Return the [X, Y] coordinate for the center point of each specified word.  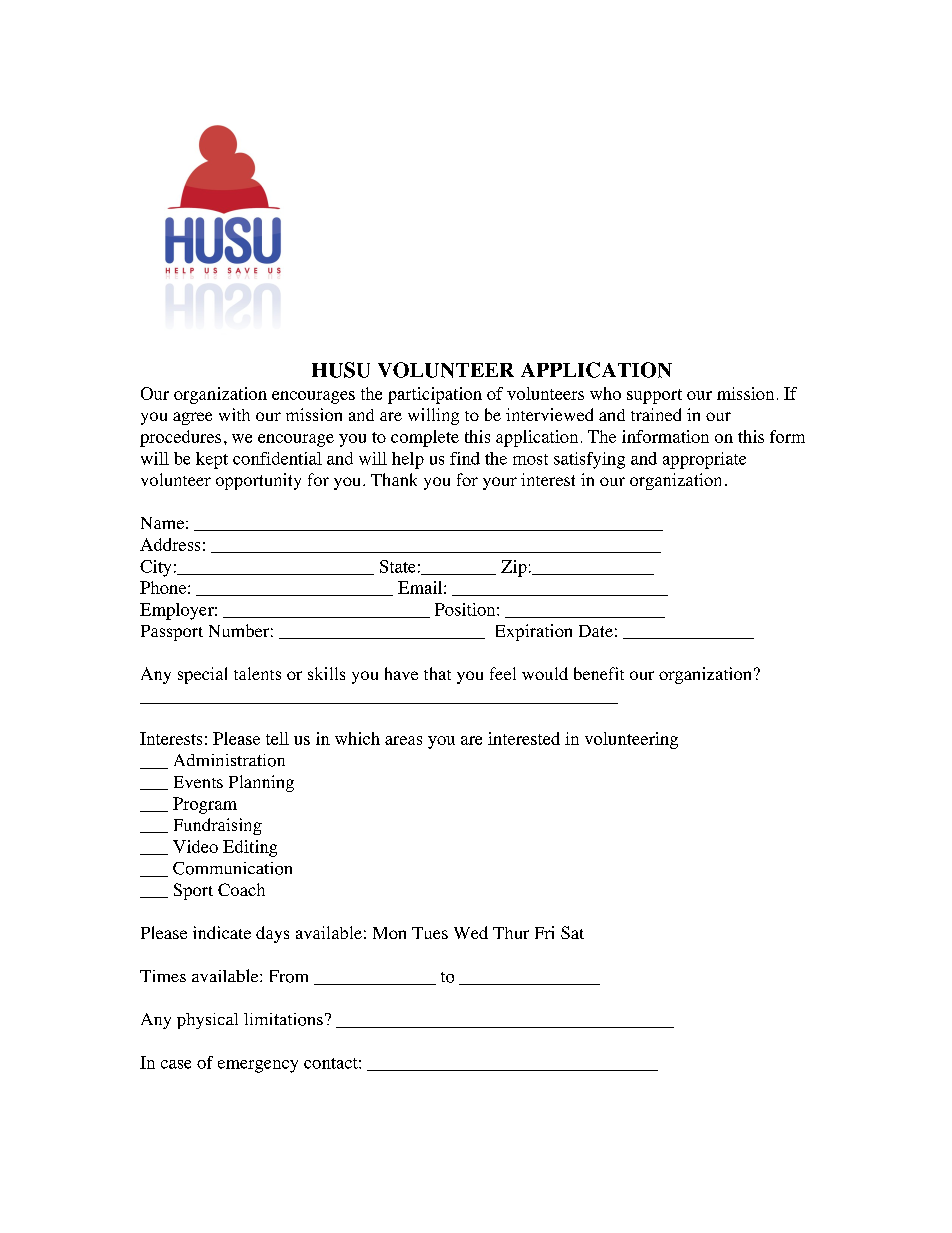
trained [656, 414]
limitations [283, 1019]
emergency [258, 1066]
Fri [544, 932]
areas [403, 740]
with [234, 414]
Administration [229, 760]
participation [435, 395]
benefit [599, 673]
